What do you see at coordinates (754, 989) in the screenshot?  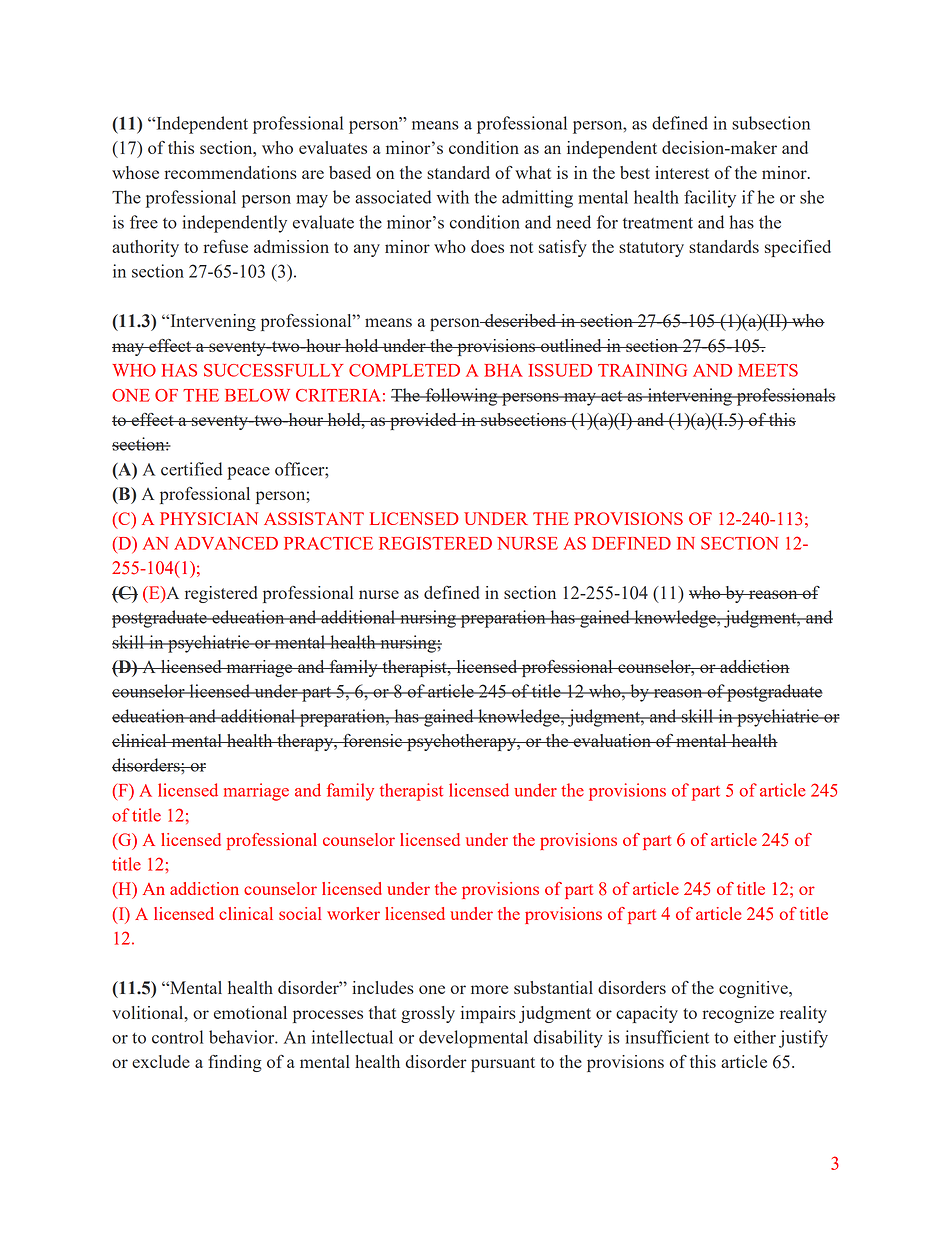 I see `cognitive` at bounding box center [754, 989].
